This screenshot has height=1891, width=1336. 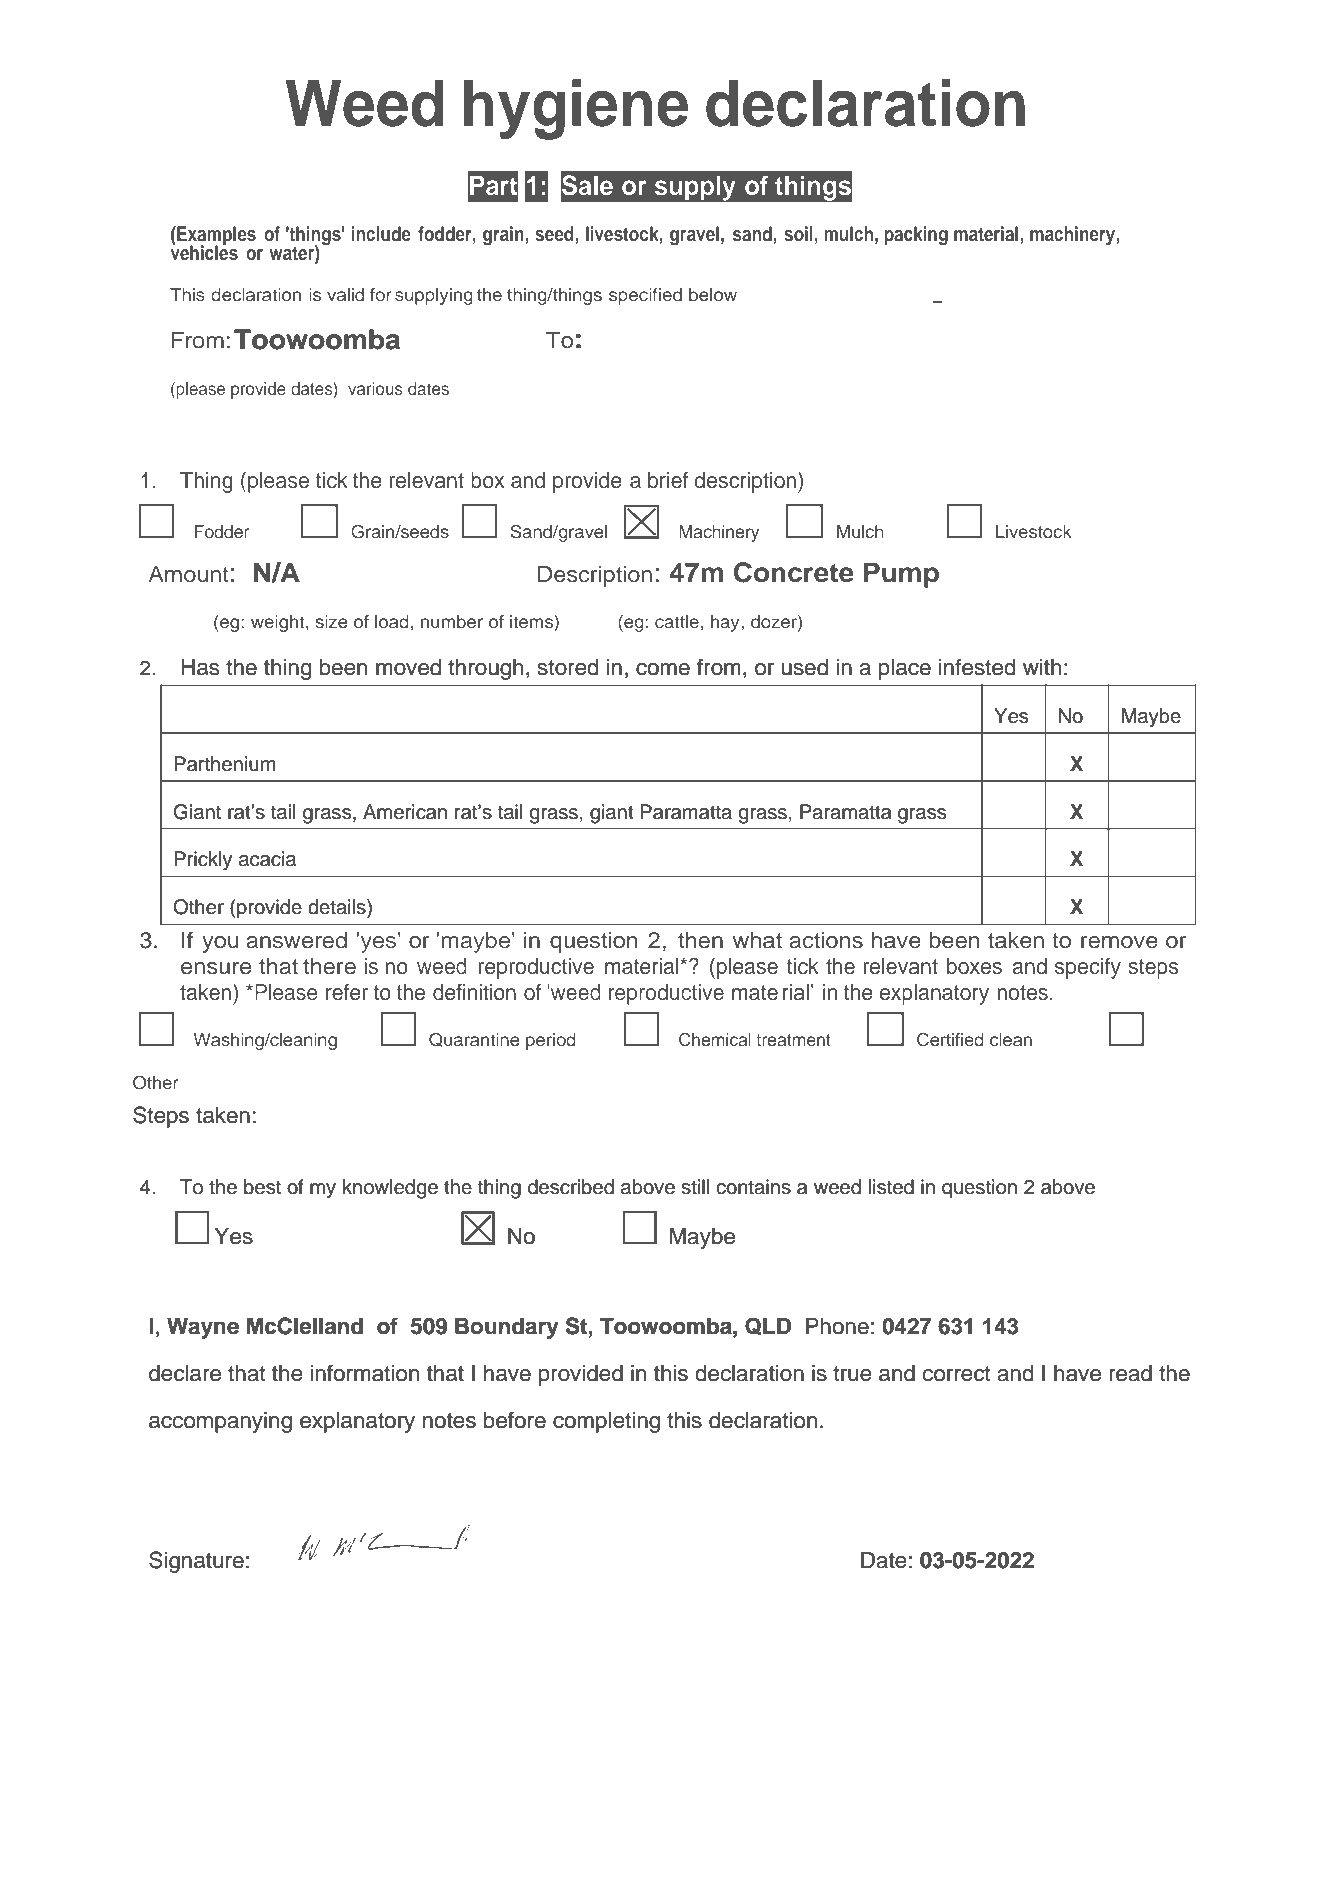 I want to click on completing, so click(x=606, y=1422).
